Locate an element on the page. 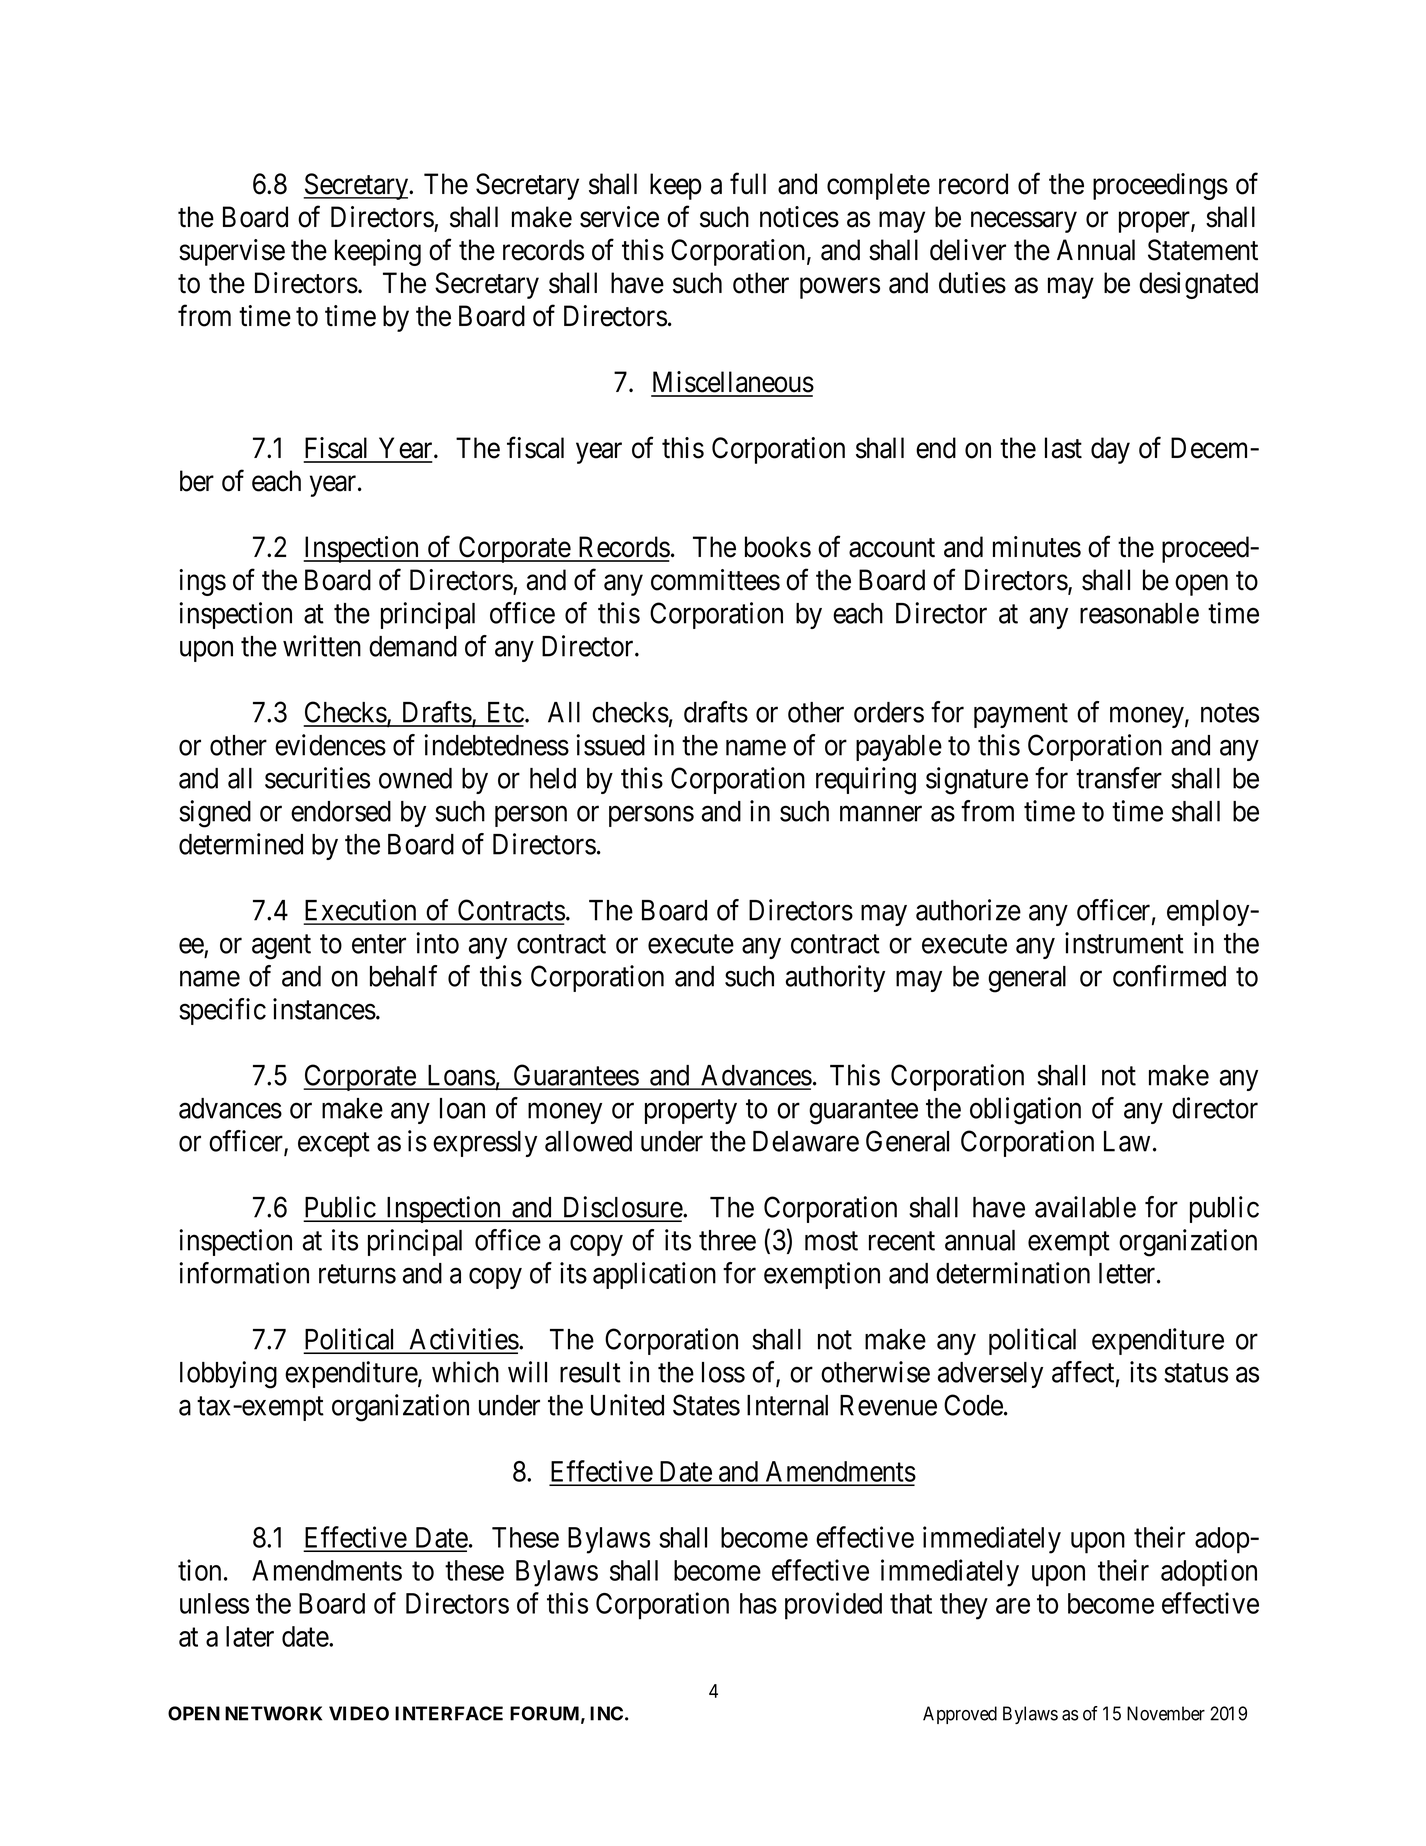  three is located at coordinates (727, 1240).
